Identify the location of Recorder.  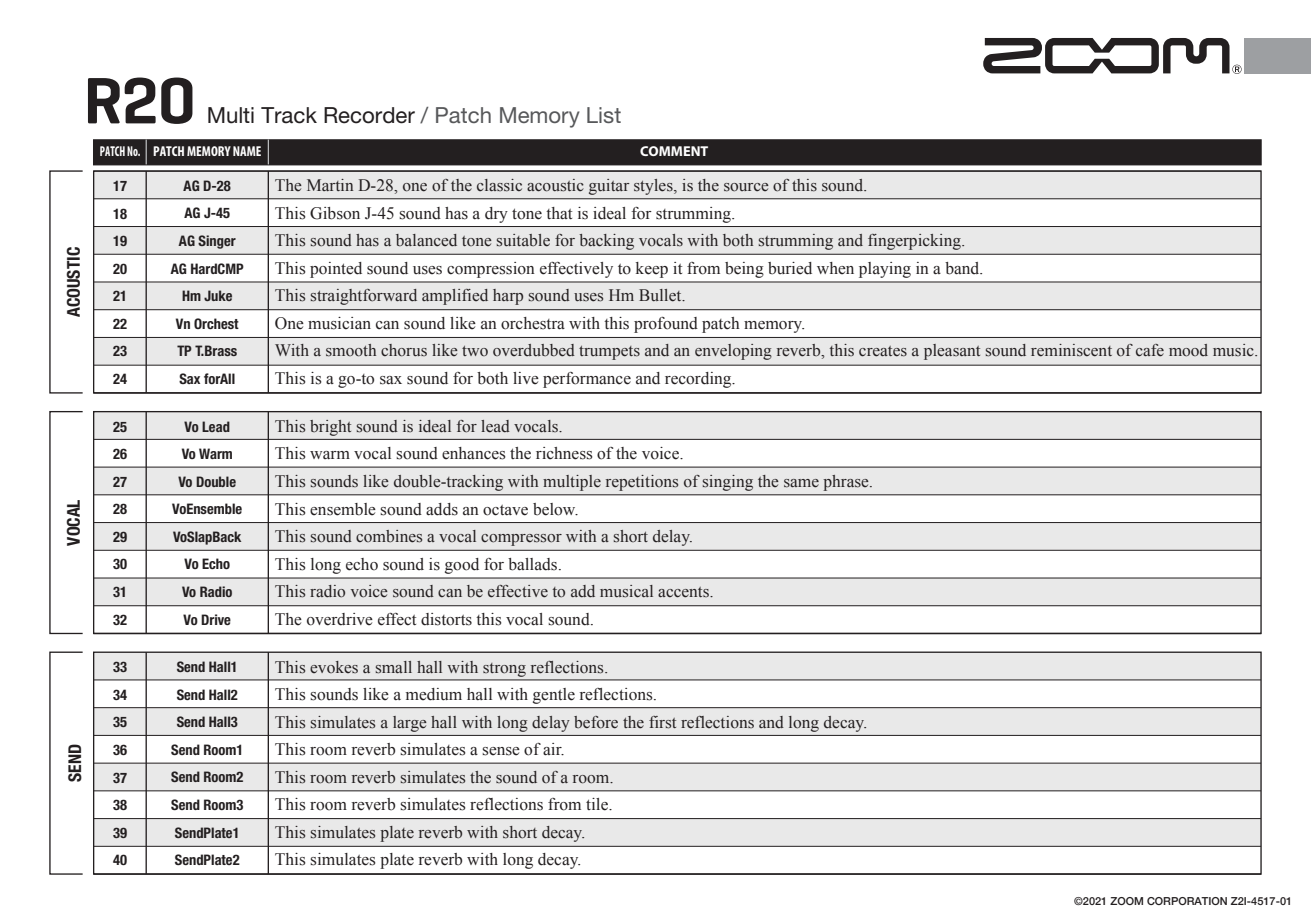
(369, 115).
